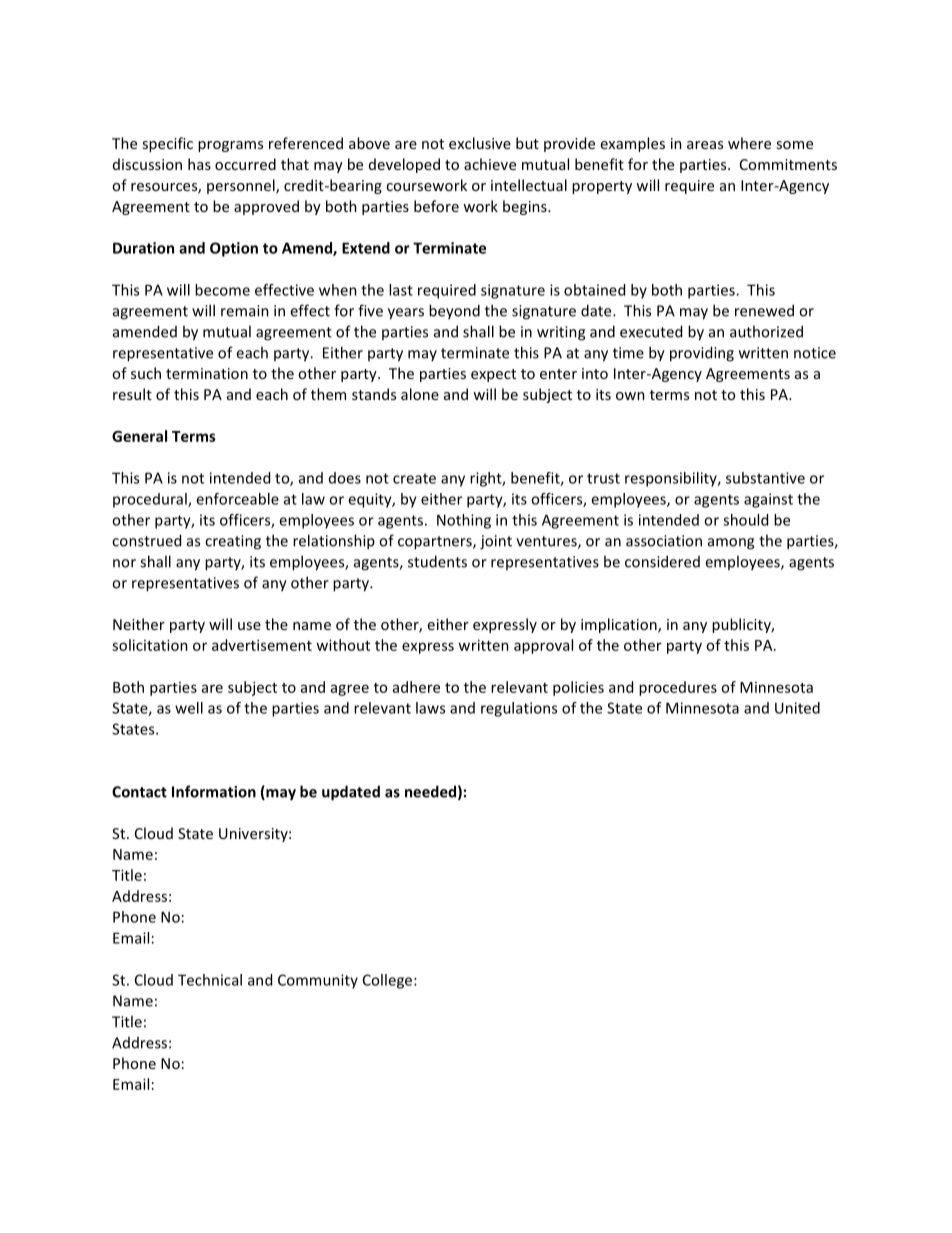 This image has width=952, height=1233. I want to click on Information, so click(214, 791).
